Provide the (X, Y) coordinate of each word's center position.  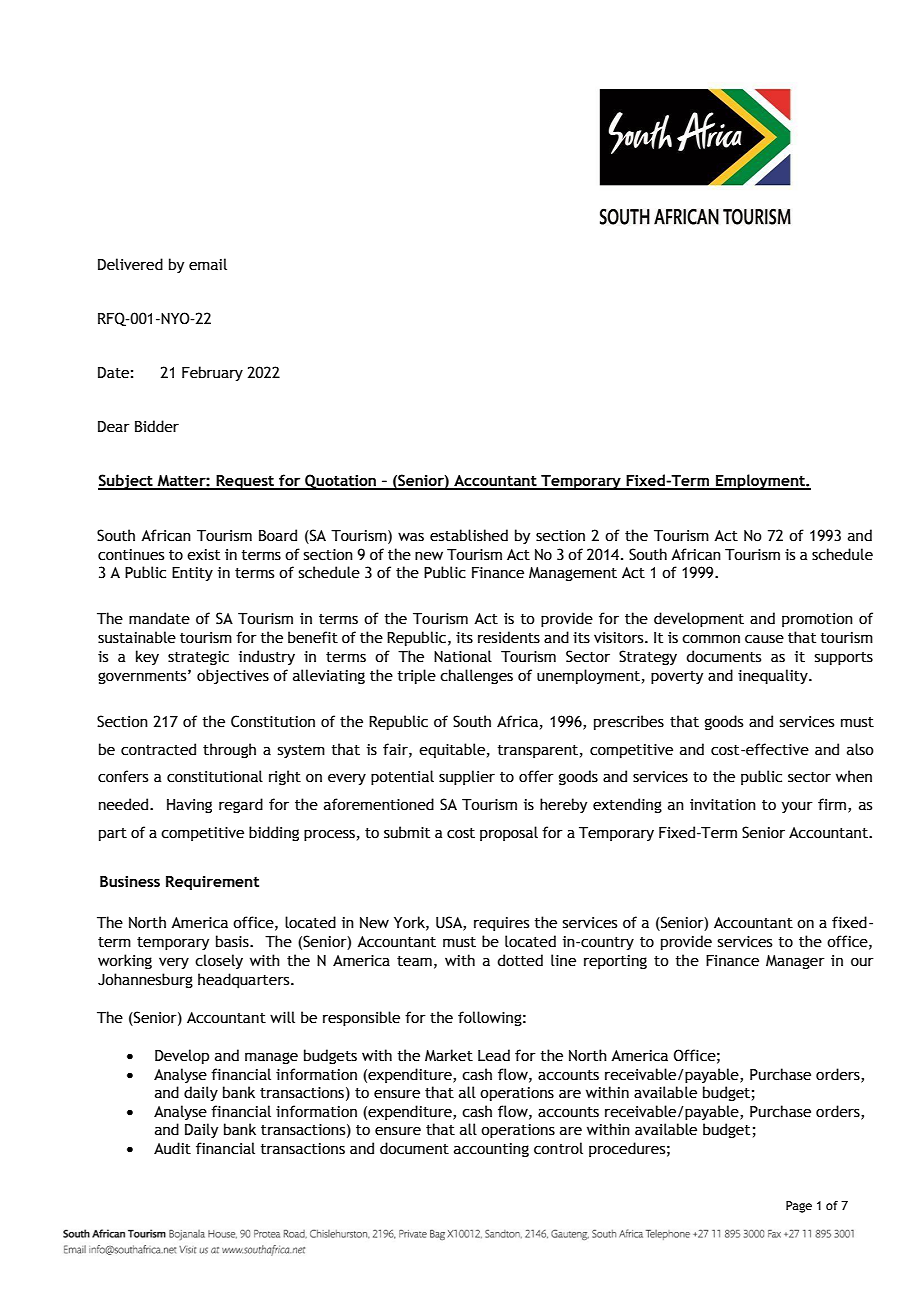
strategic (198, 658)
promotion (817, 620)
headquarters (245, 980)
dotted (520, 960)
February (212, 373)
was (411, 537)
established (469, 535)
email (208, 264)
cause (764, 639)
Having (189, 806)
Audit (172, 1148)
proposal (509, 833)
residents (509, 637)
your (797, 807)
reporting (615, 962)
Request (245, 482)
